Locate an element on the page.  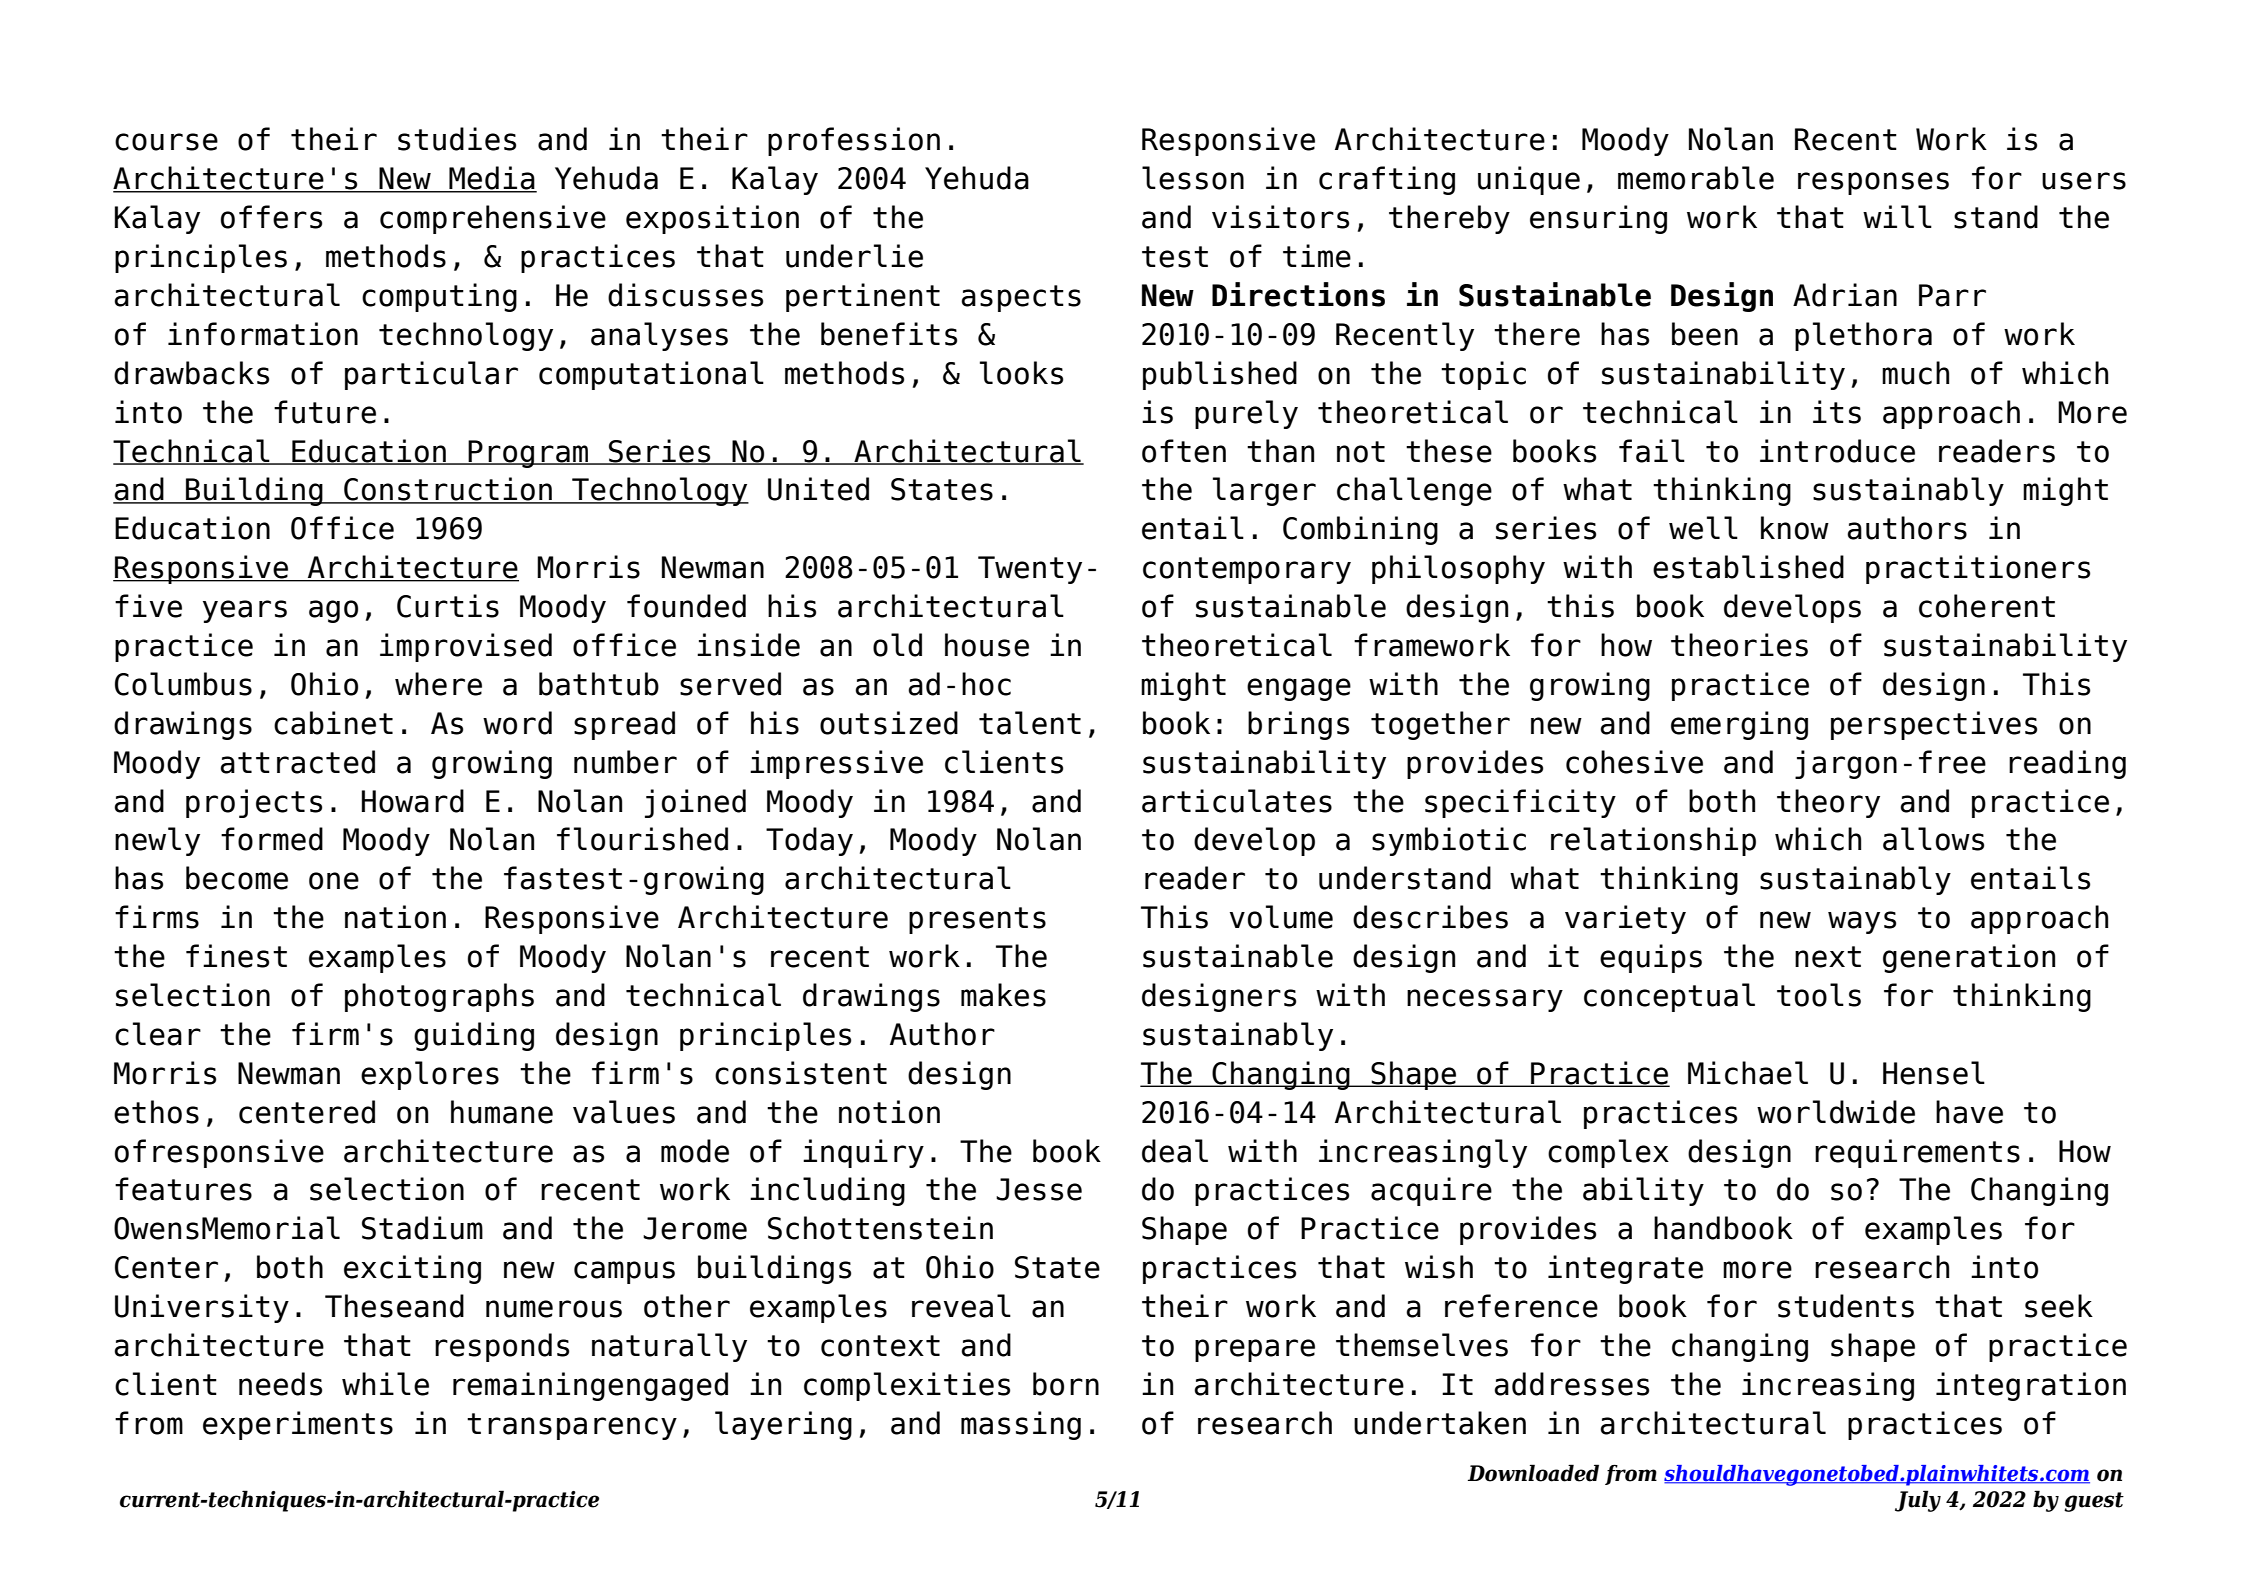
tools is located at coordinates (1819, 995).
